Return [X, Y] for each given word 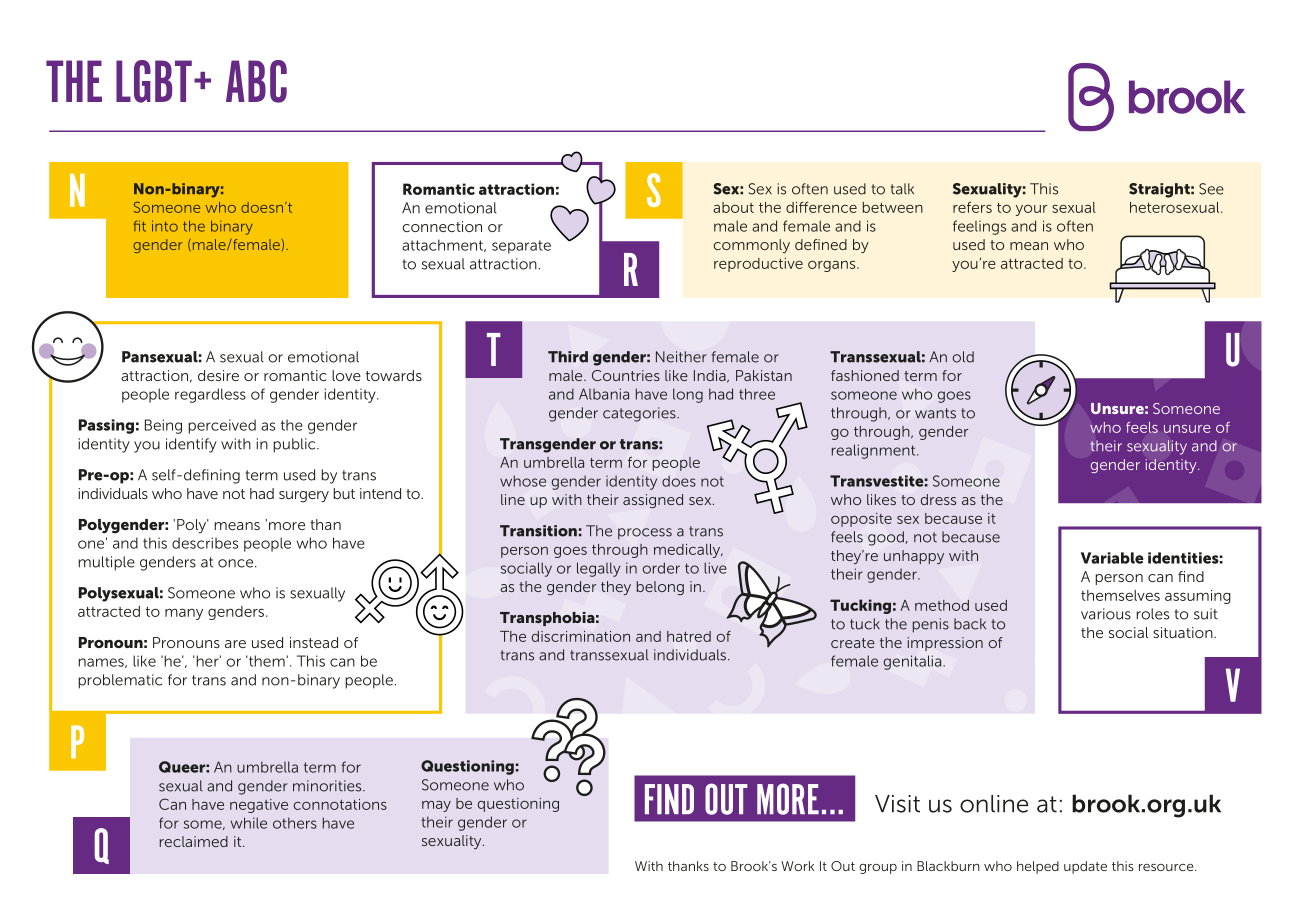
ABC [256, 81]
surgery [304, 497]
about [733, 207]
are [235, 644]
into [165, 226]
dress [938, 499]
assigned [653, 501]
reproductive [758, 265]
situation [1184, 632]
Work [797, 866]
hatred [689, 636]
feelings [979, 227]
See [1211, 189]
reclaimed [194, 841]
